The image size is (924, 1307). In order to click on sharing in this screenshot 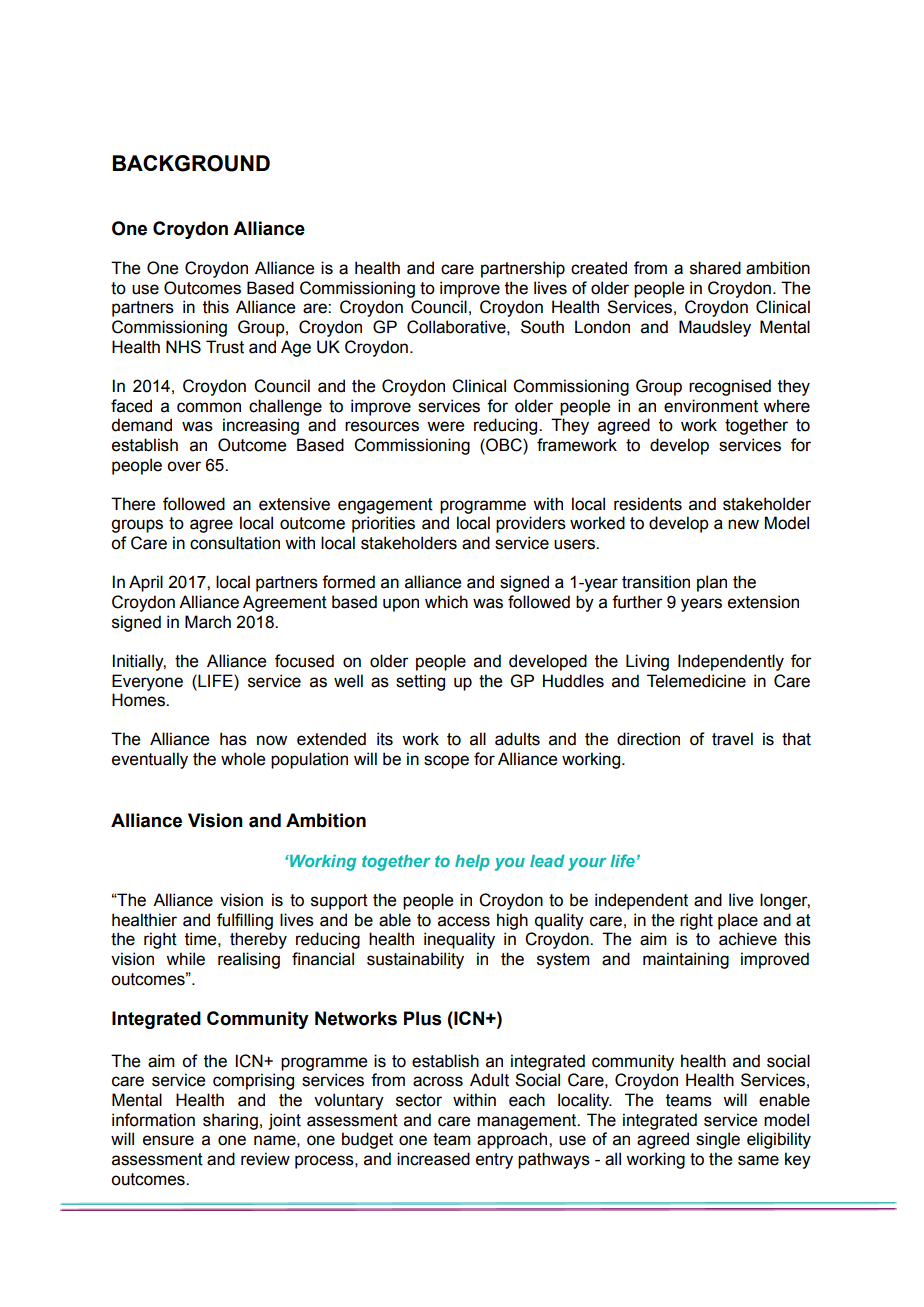, I will do `click(230, 1121)`.
